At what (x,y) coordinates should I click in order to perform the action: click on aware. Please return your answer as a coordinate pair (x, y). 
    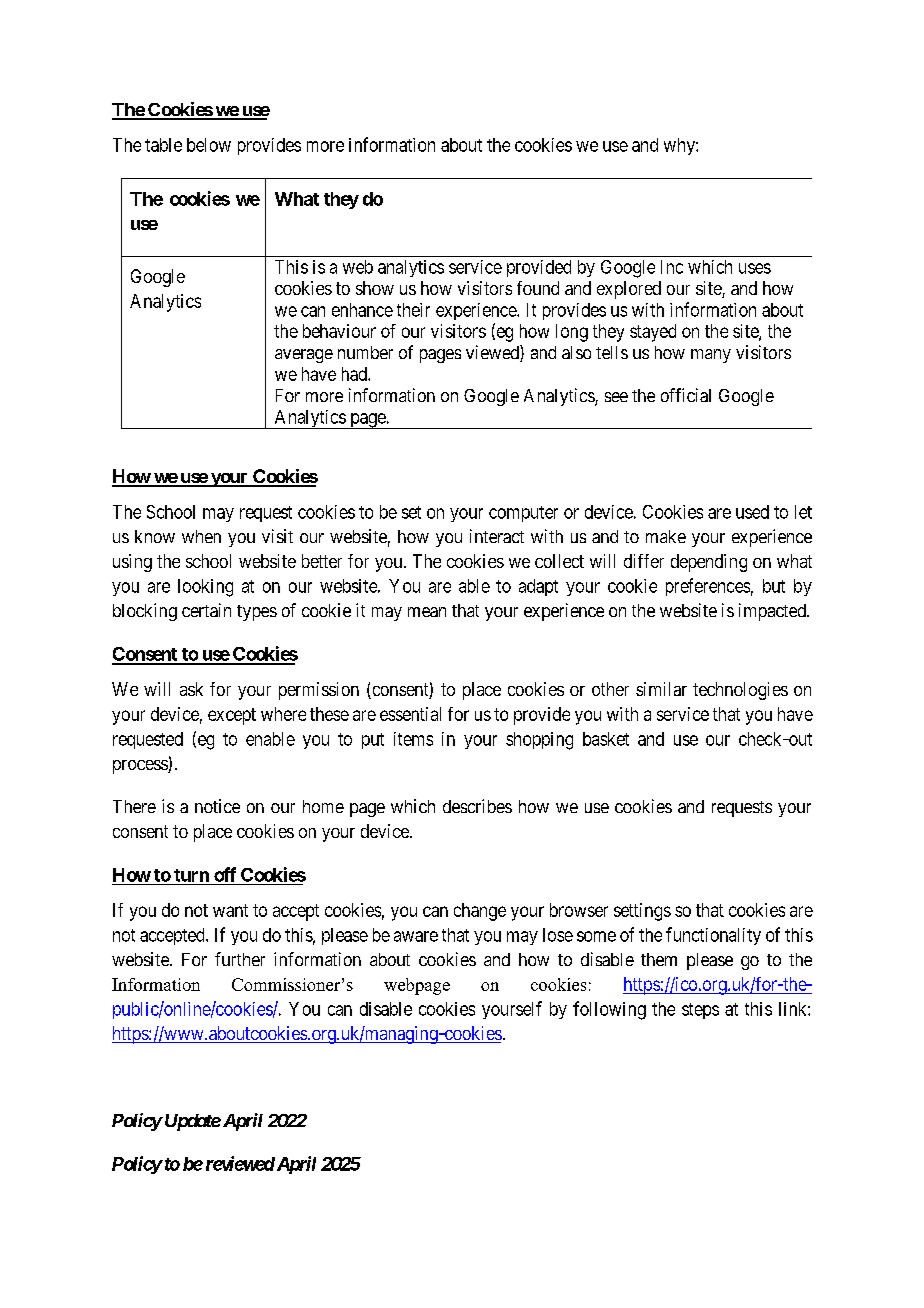
    Looking at the image, I should click on (416, 936).
